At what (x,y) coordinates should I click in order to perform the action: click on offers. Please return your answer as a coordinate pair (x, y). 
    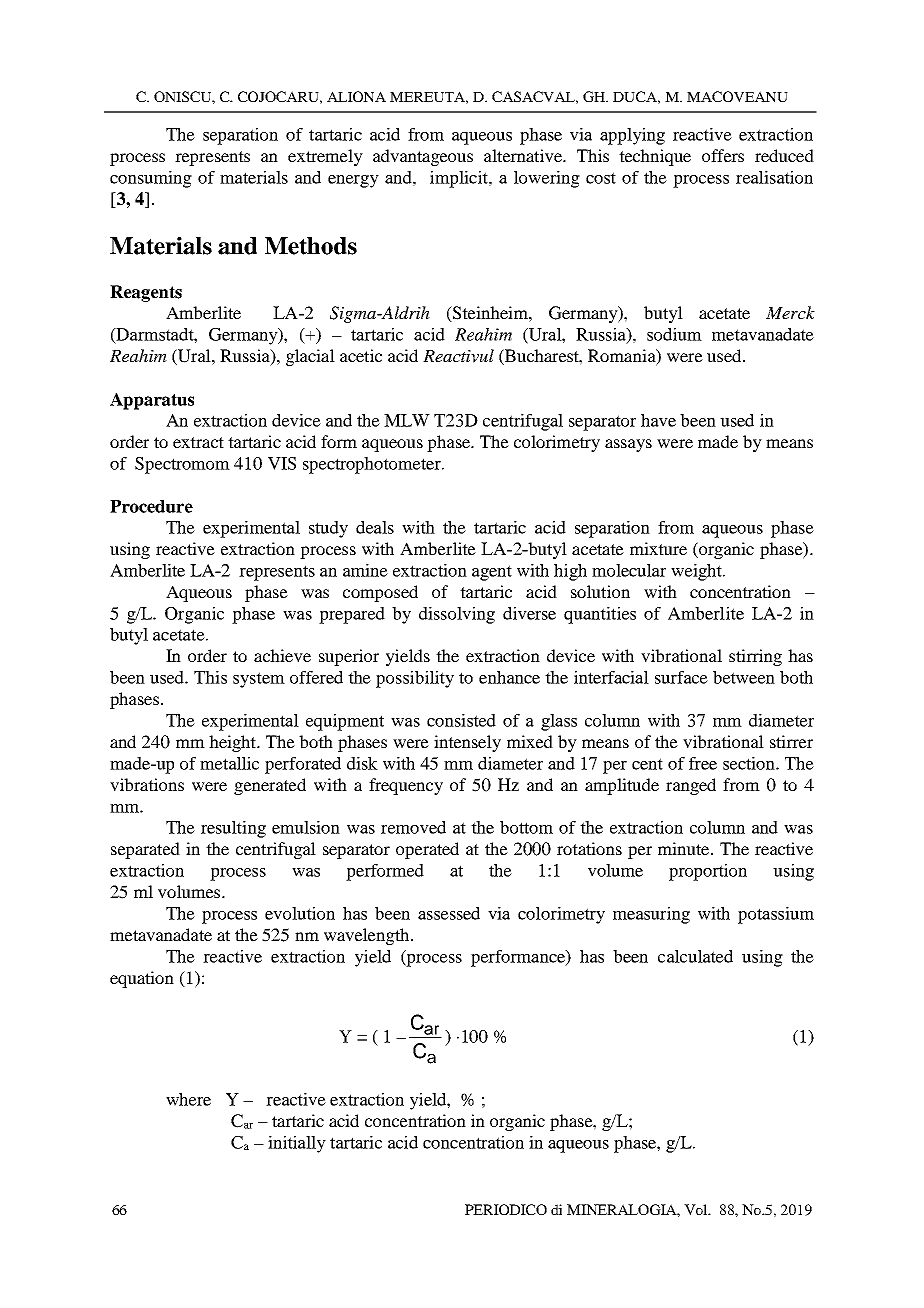
    Looking at the image, I should click on (723, 155).
